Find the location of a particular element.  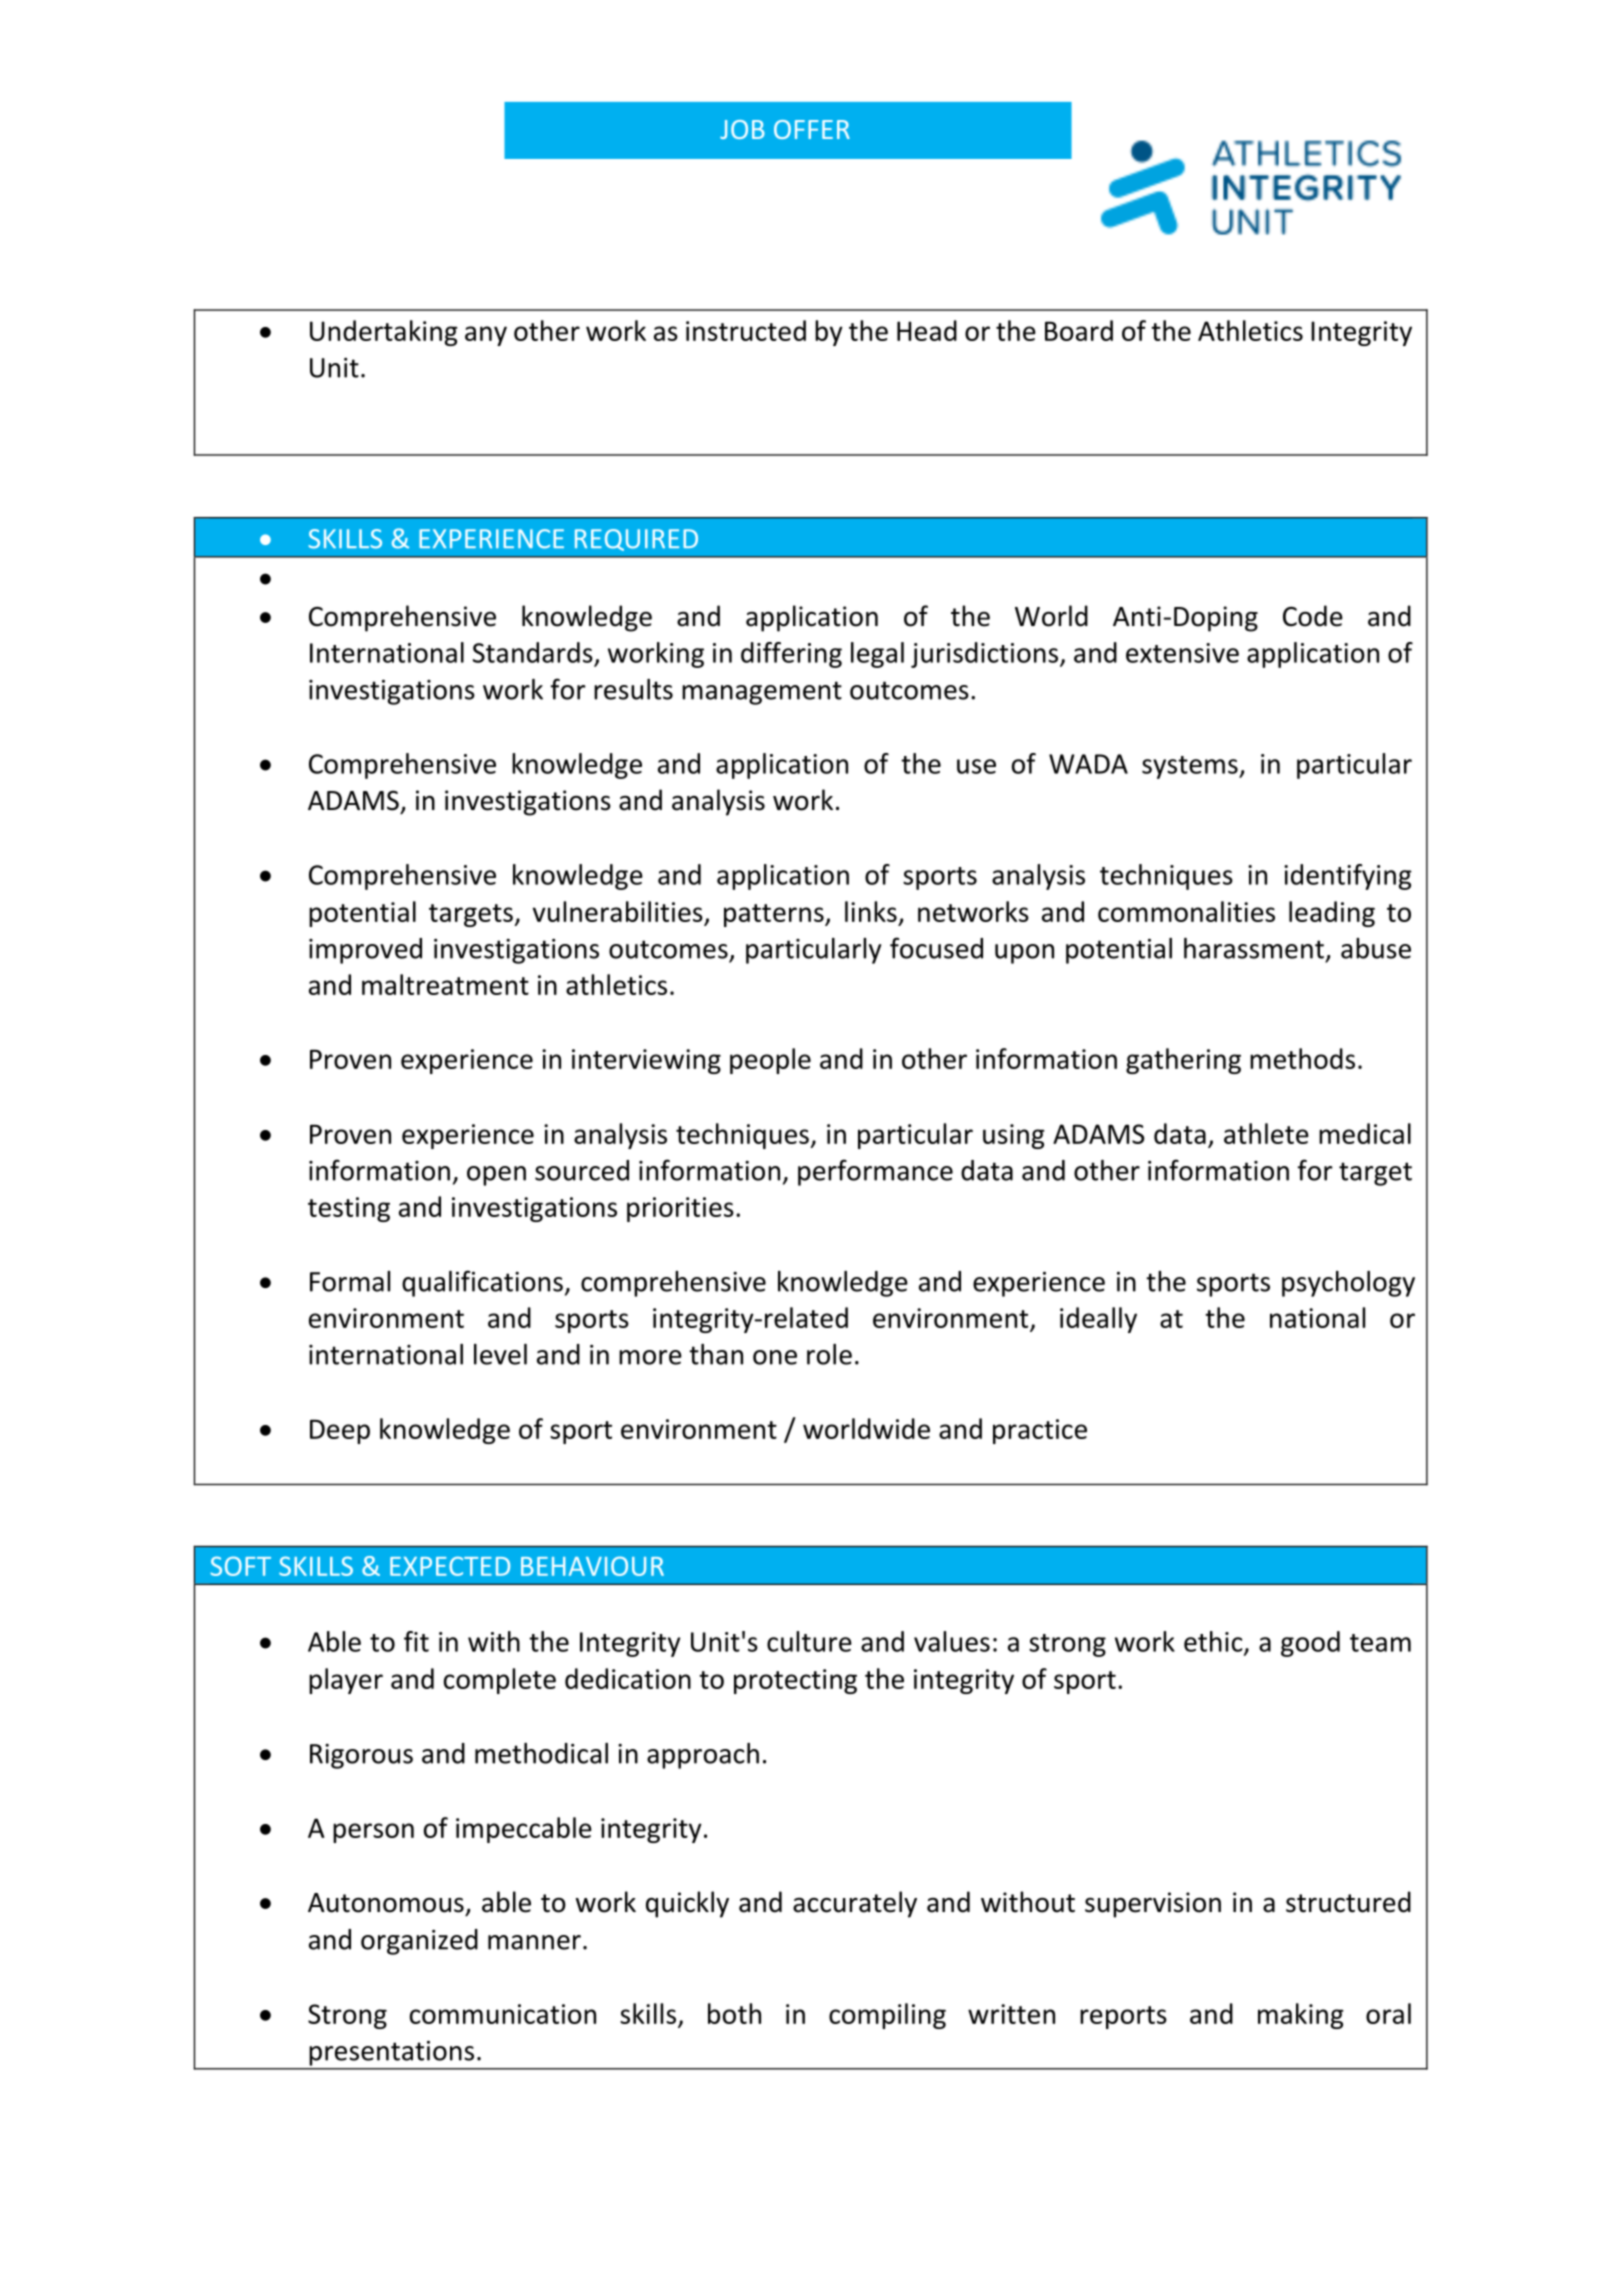

Code is located at coordinates (1313, 616).
